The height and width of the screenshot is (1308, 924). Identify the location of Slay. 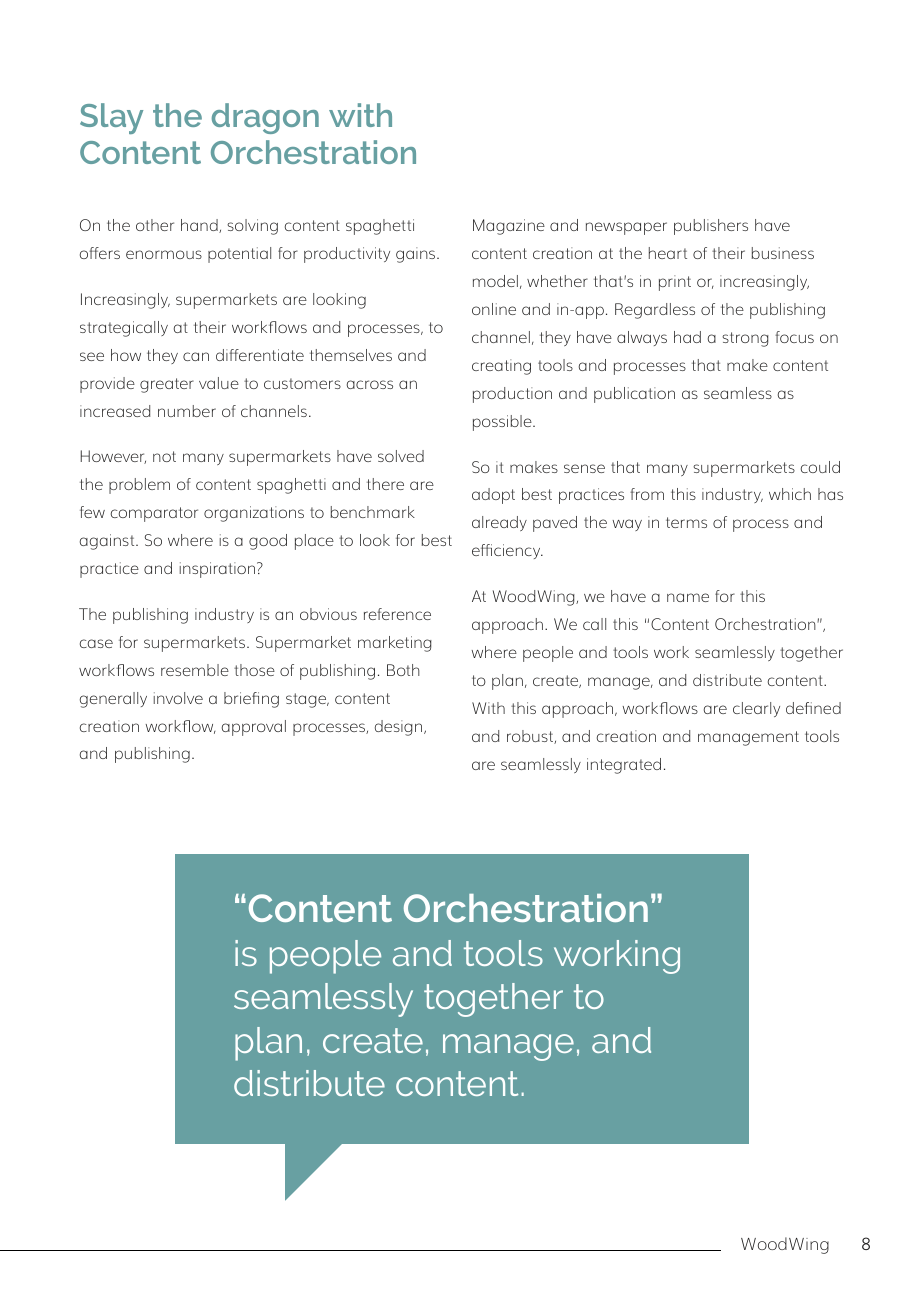
(111, 118).
